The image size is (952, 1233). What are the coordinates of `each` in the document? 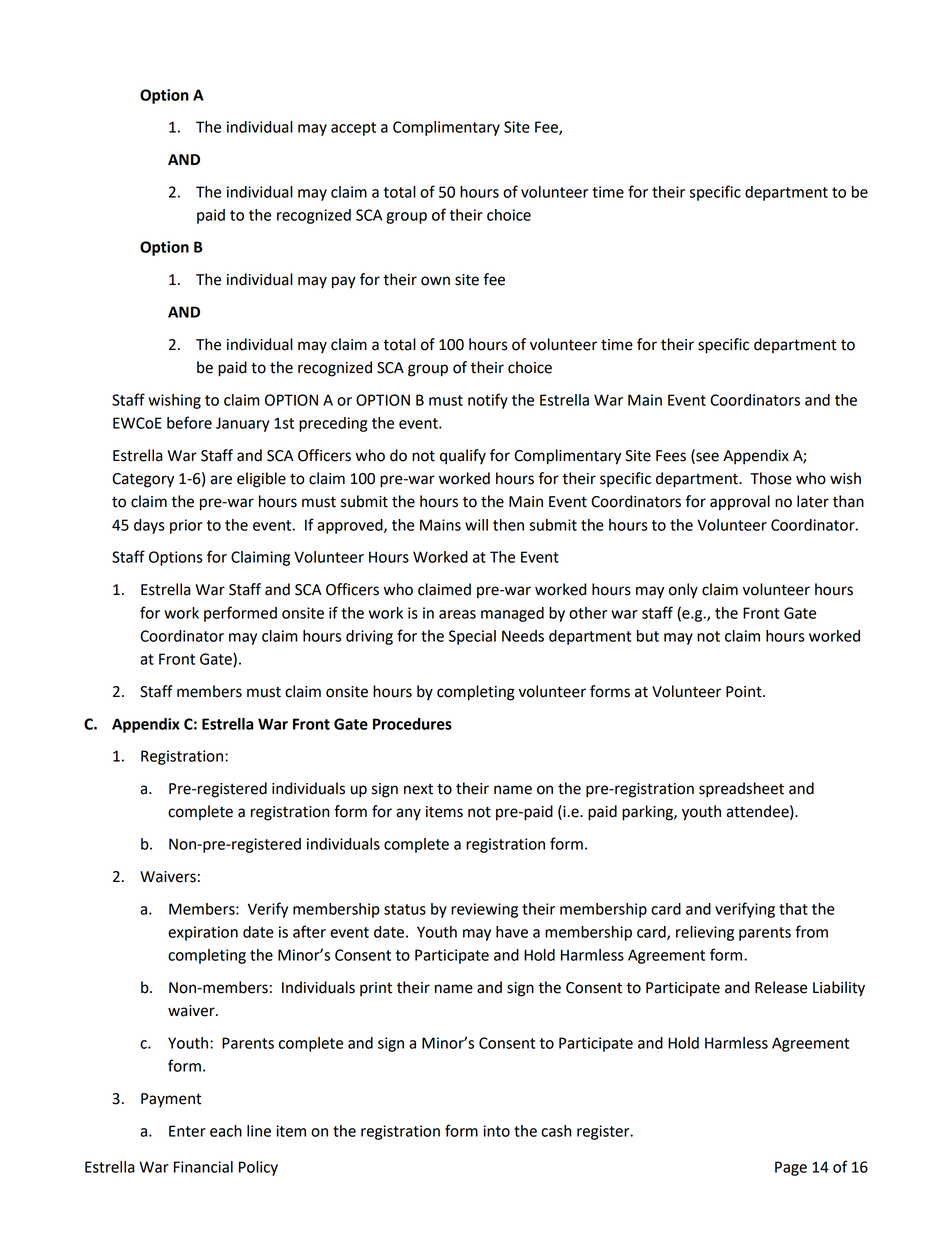 It's located at (226, 1131).
